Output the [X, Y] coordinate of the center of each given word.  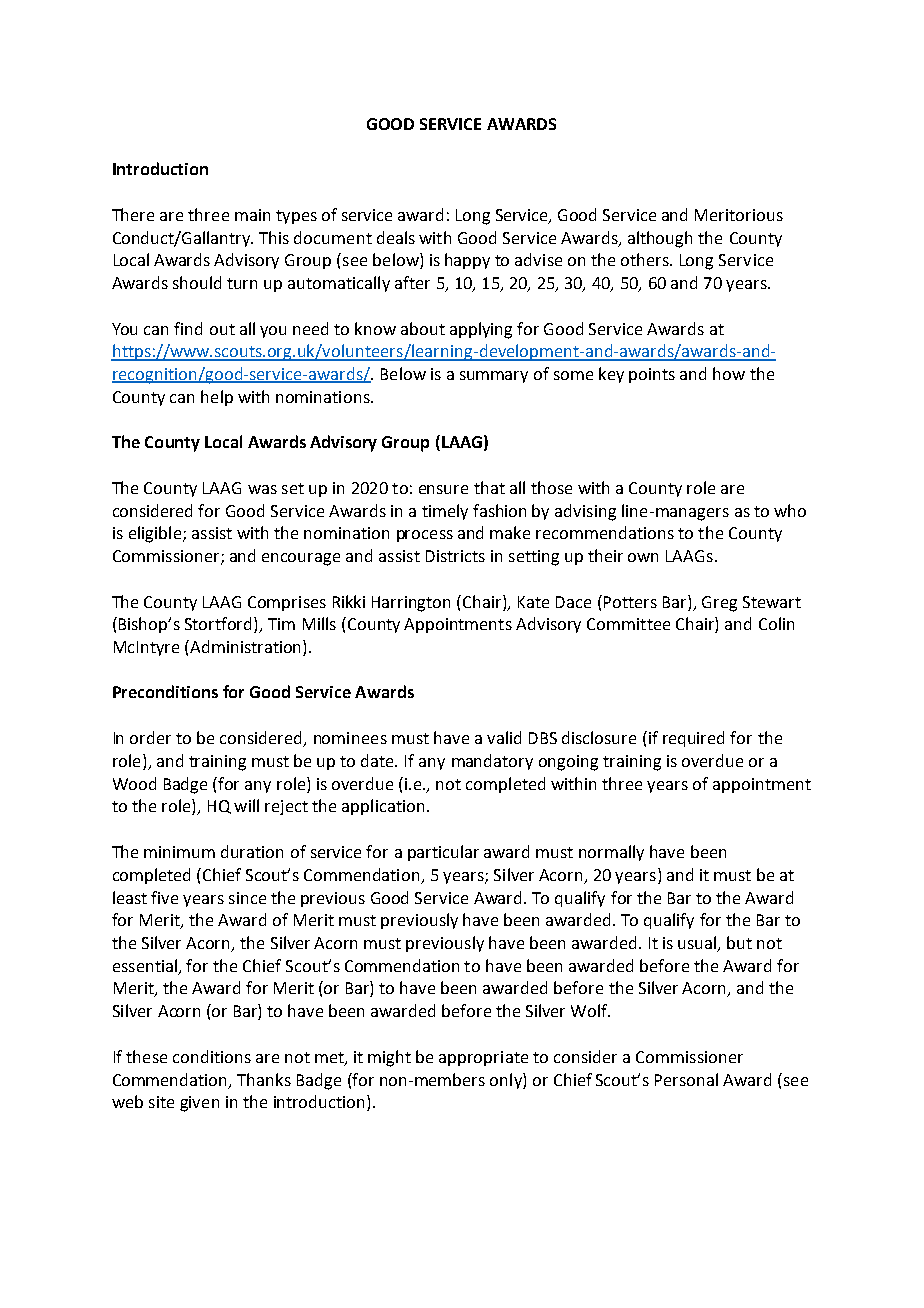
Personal [686, 1079]
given [199, 1104]
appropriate [483, 1058]
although [660, 239]
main [252, 215]
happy [467, 261]
